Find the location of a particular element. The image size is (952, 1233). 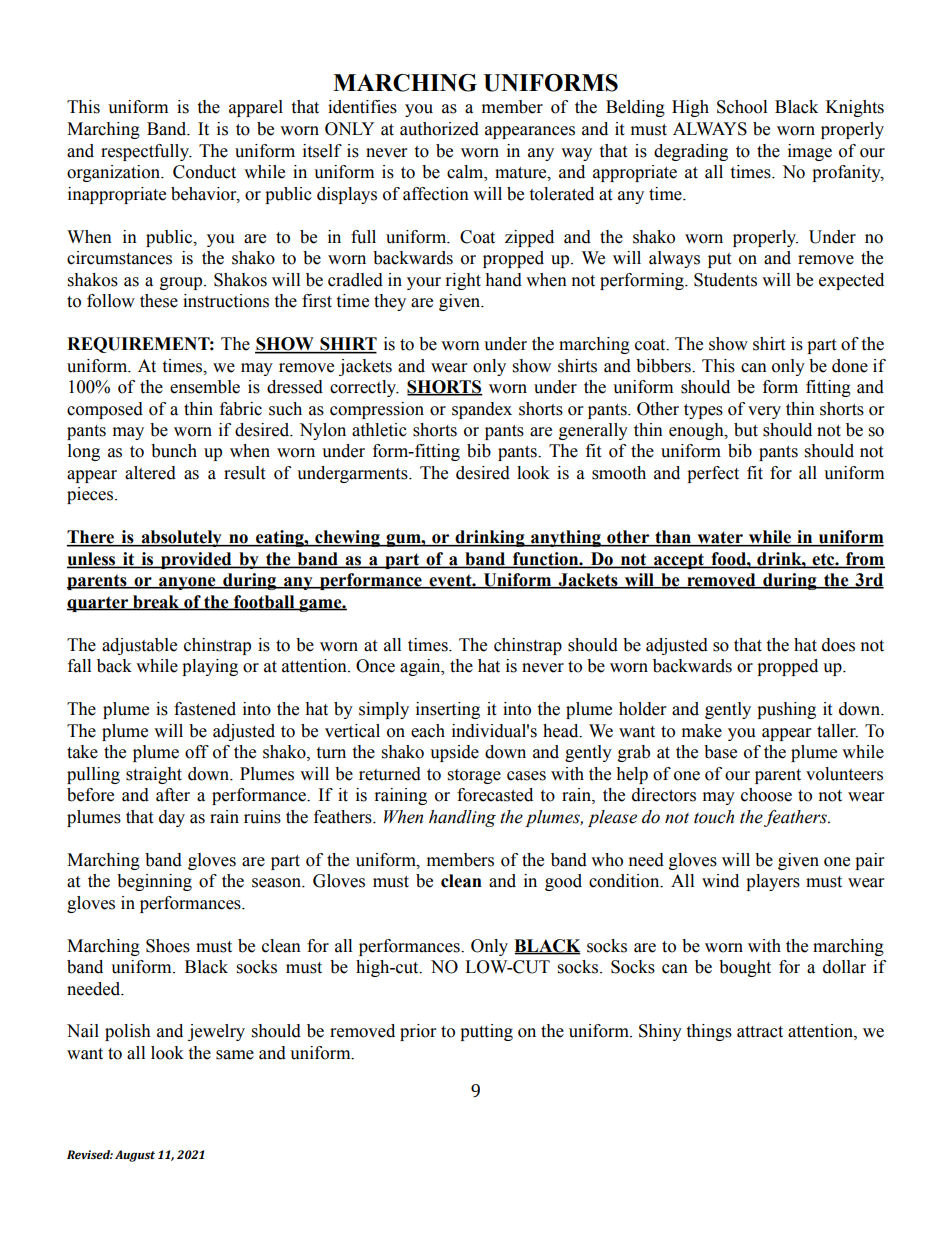

after is located at coordinates (173, 795).
